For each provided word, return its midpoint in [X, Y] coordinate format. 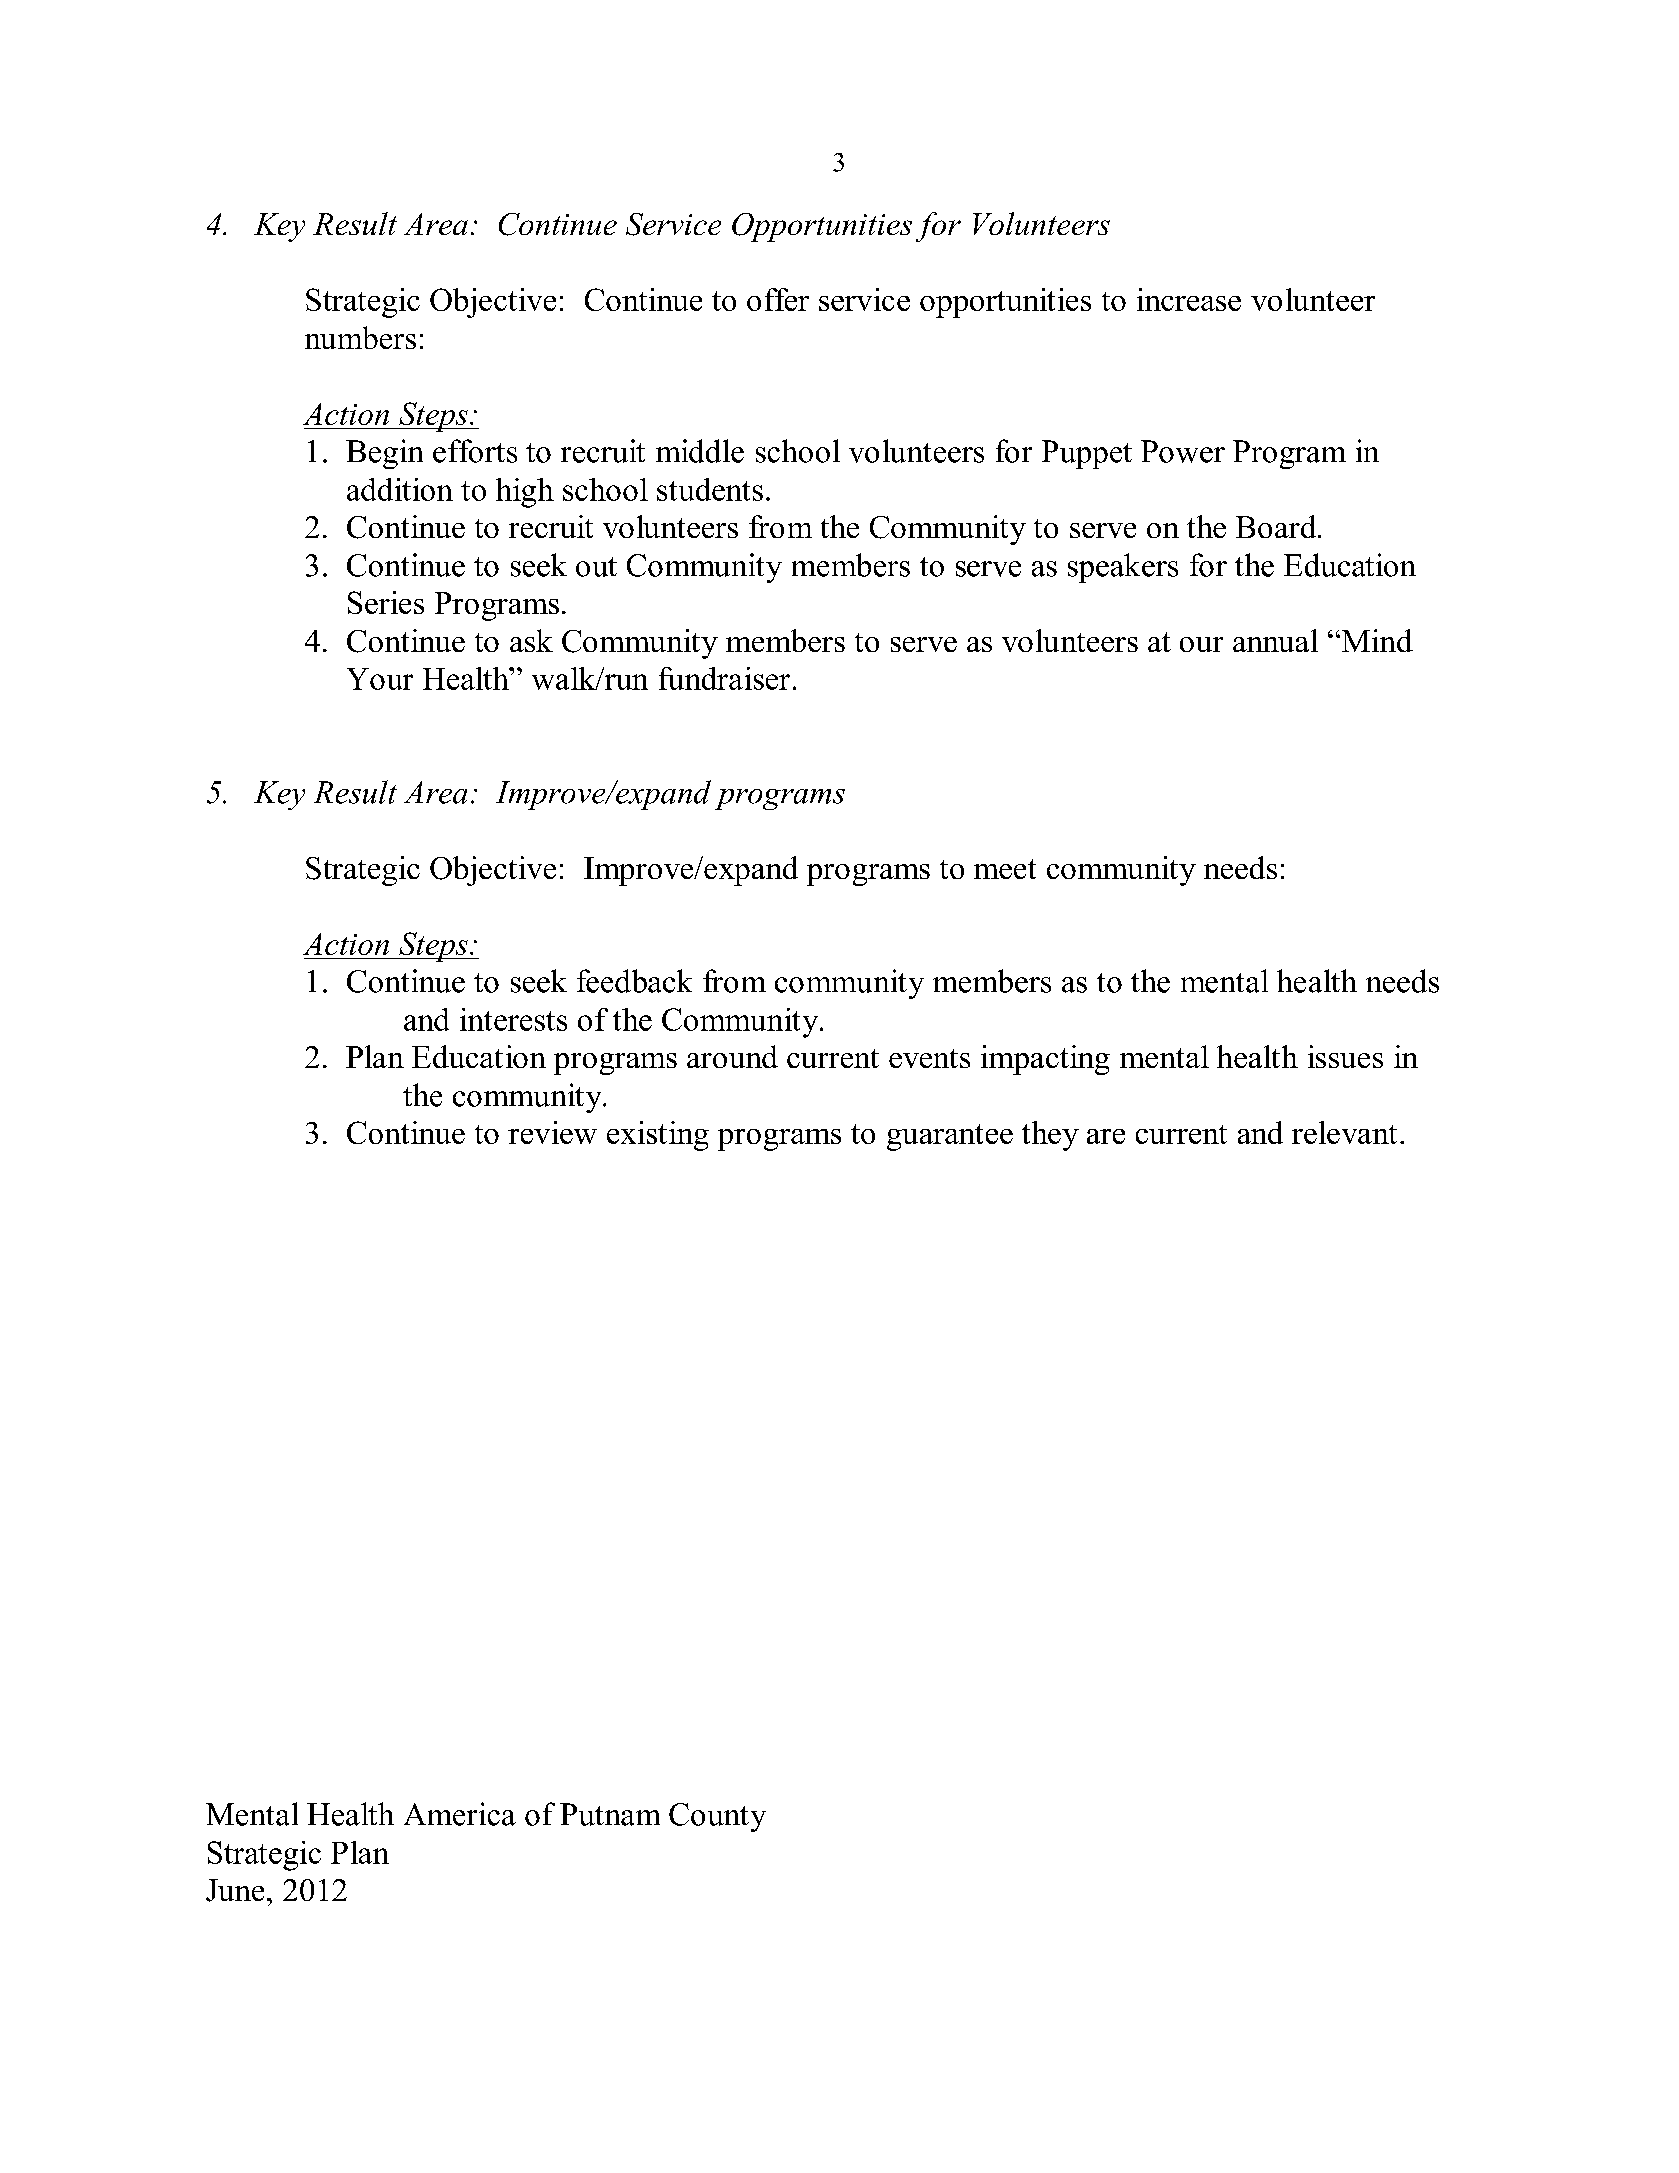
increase [1189, 299]
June [235, 1890]
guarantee [950, 1137]
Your [380, 679]
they [1050, 1136]
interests [513, 1019]
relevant [1344, 1132]
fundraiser [724, 678]
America [460, 1814]
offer [778, 299]
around [732, 1056]
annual [1275, 640]
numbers [360, 337]
